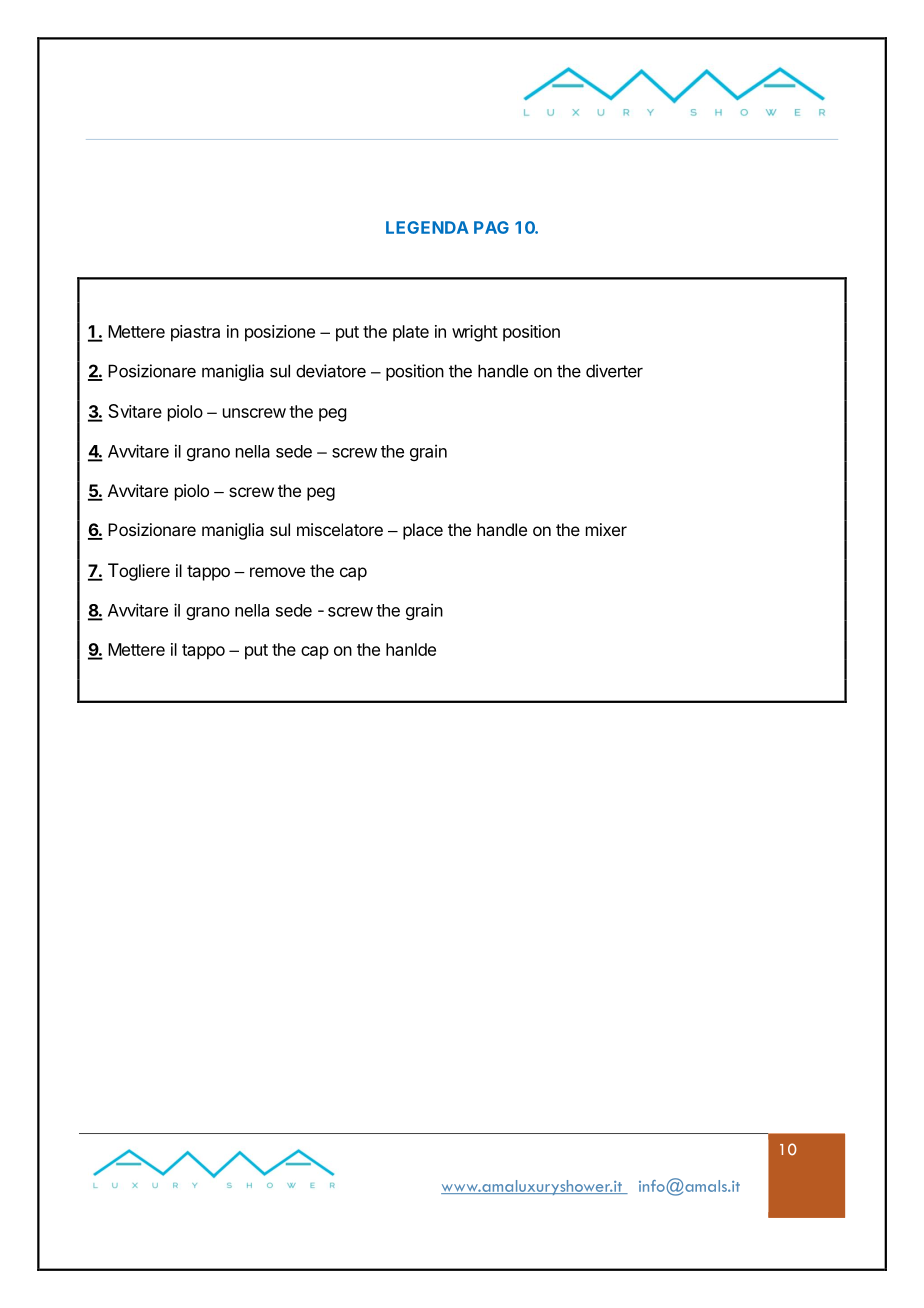  Describe the element at coordinates (606, 529) in the document. I see `mixer` at that location.
